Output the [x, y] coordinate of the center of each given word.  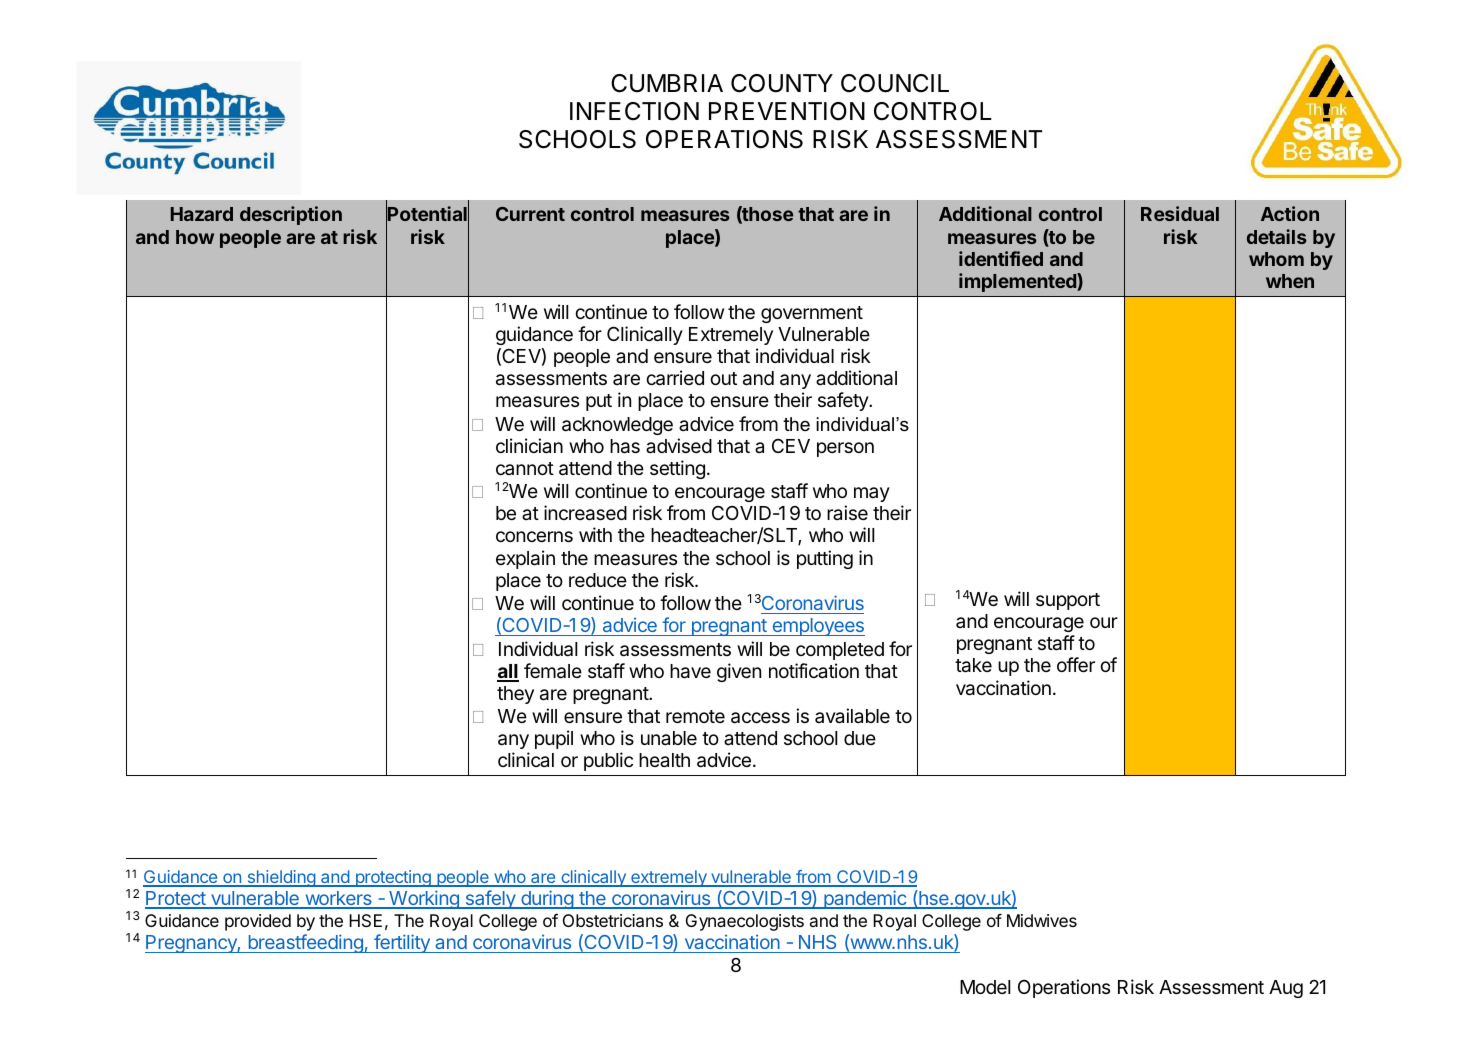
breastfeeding [305, 943]
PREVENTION [787, 111]
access [760, 718]
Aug [1286, 989]
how [195, 237]
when [1290, 281]
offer [1076, 664]
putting [825, 559]
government [812, 314]
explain [525, 559]
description [291, 215]
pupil [554, 739]
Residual [1180, 213]
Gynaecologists [745, 922]
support [1068, 601]
